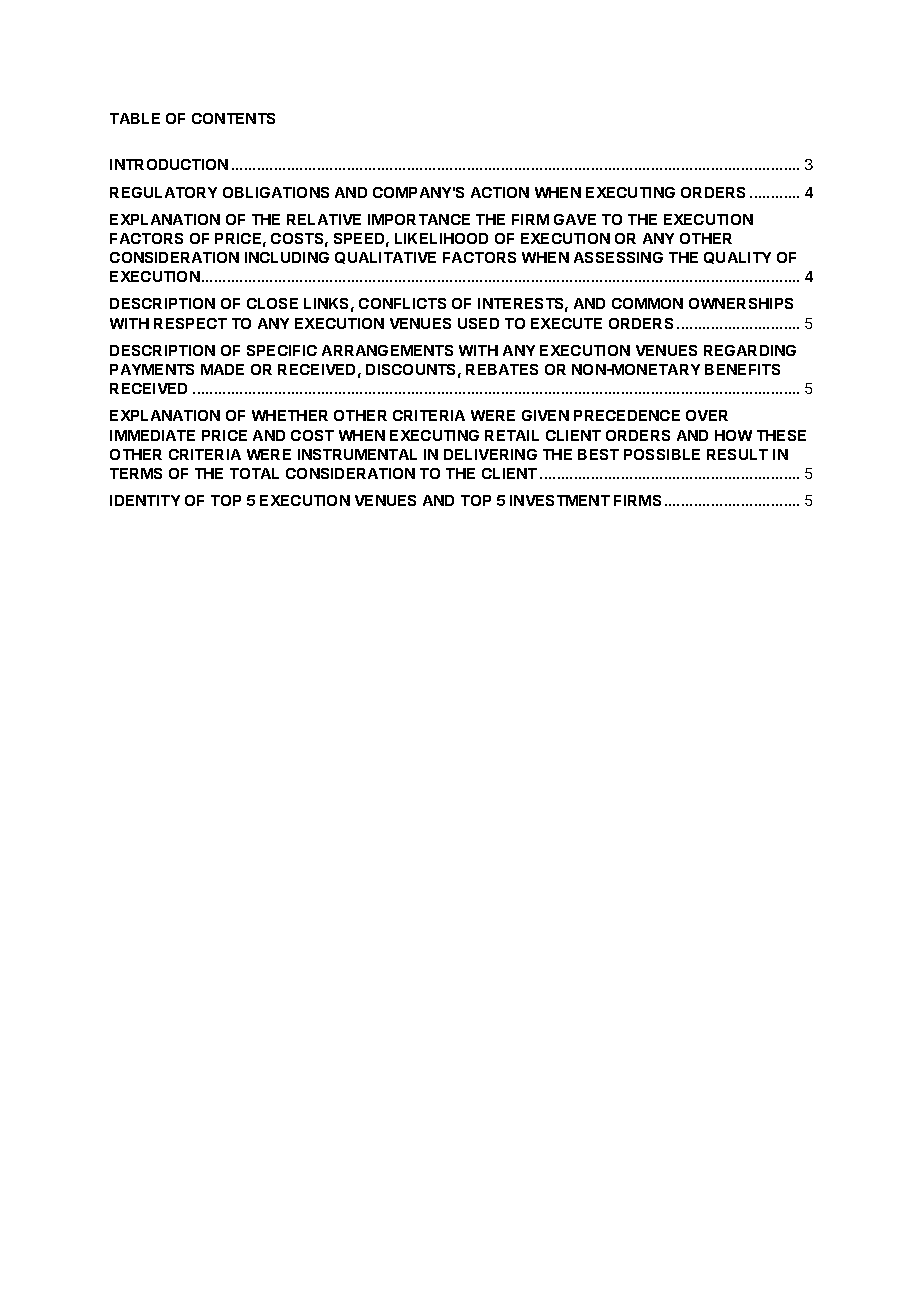  Describe the element at coordinates (478, 323) in the document. I see `USED` at that location.
